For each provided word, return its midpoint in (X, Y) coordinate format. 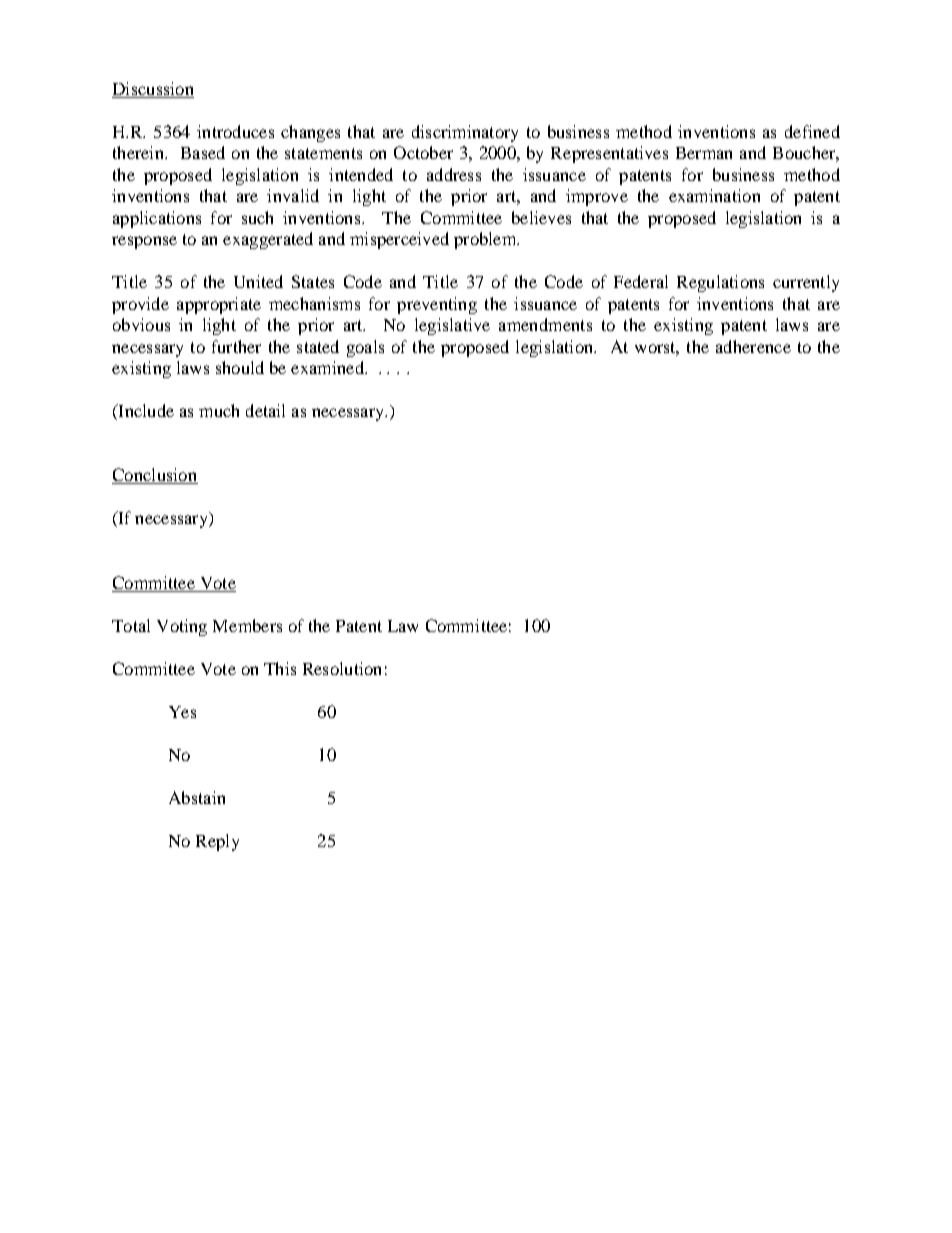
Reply (217, 842)
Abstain (197, 797)
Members (247, 625)
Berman (704, 153)
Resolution (342, 668)
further (236, 346)
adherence (753, 346)
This (280, 668)
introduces (235, 131)
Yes (182, 712)
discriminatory (465, 133)
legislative (452, 326)
